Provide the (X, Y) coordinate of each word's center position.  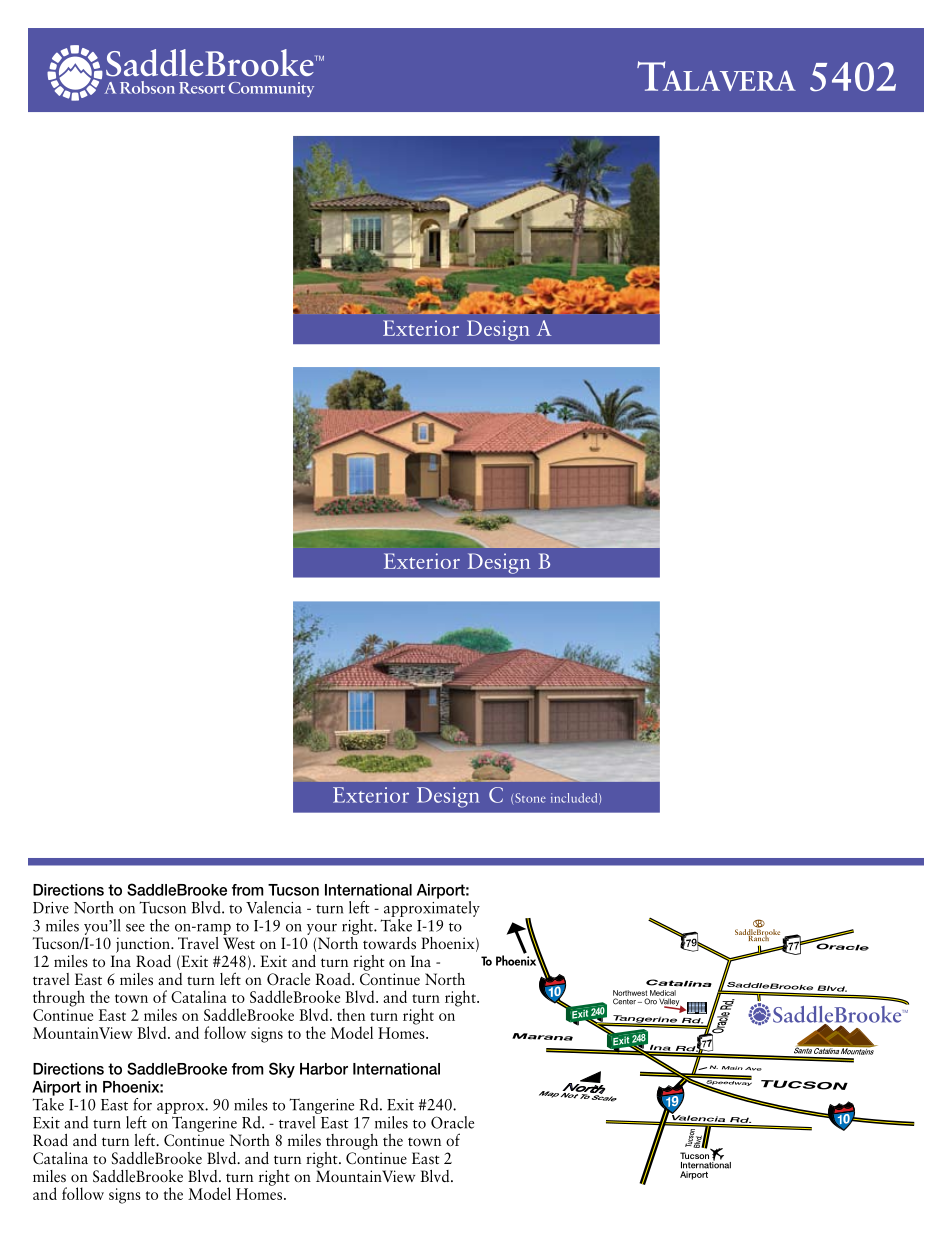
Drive (51, 908)
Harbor (324, 1069)
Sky (282, 1070)
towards (389, 943)
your (322, 929)
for (142, 1104)
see (135, 928)
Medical (663, 993)
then (351, 1014)
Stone (530, 798)
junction (144, 945)
